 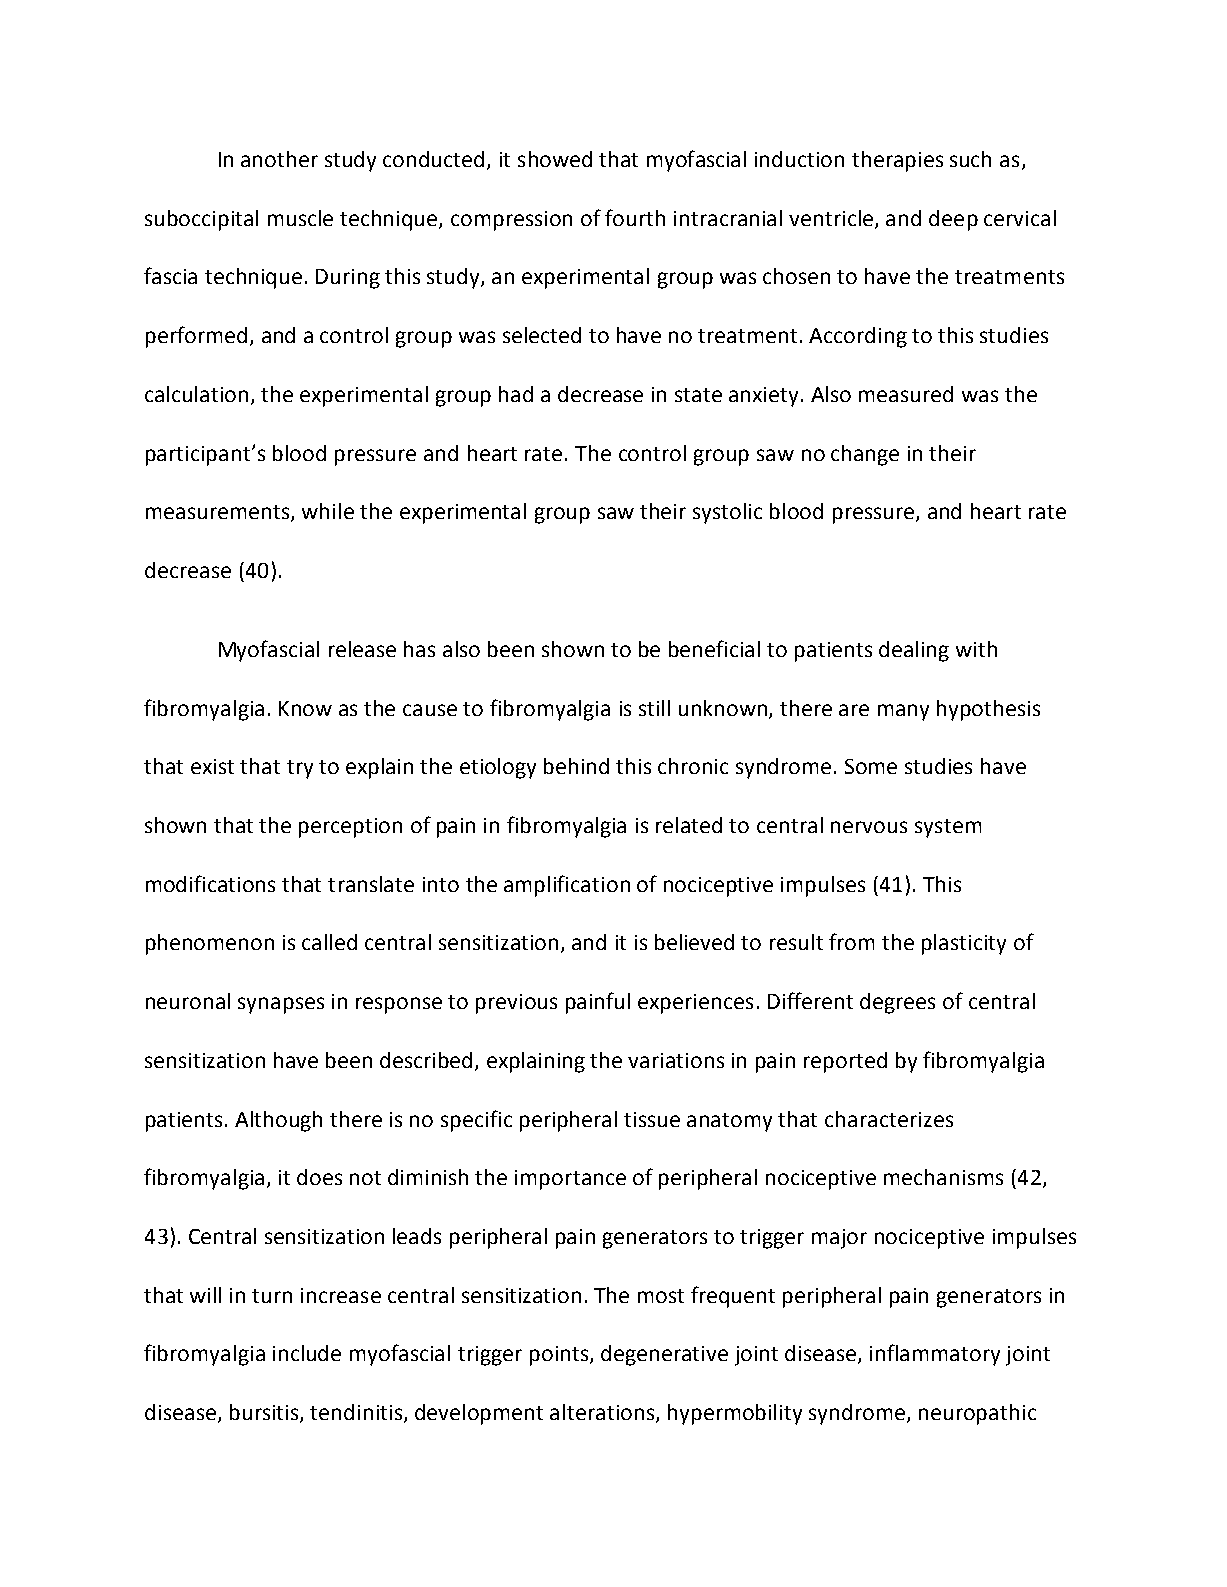 What do you see at coordinates (935, 1355) in the screenshot?
I see `inflammatory` at bounding box center [935, 1355].
